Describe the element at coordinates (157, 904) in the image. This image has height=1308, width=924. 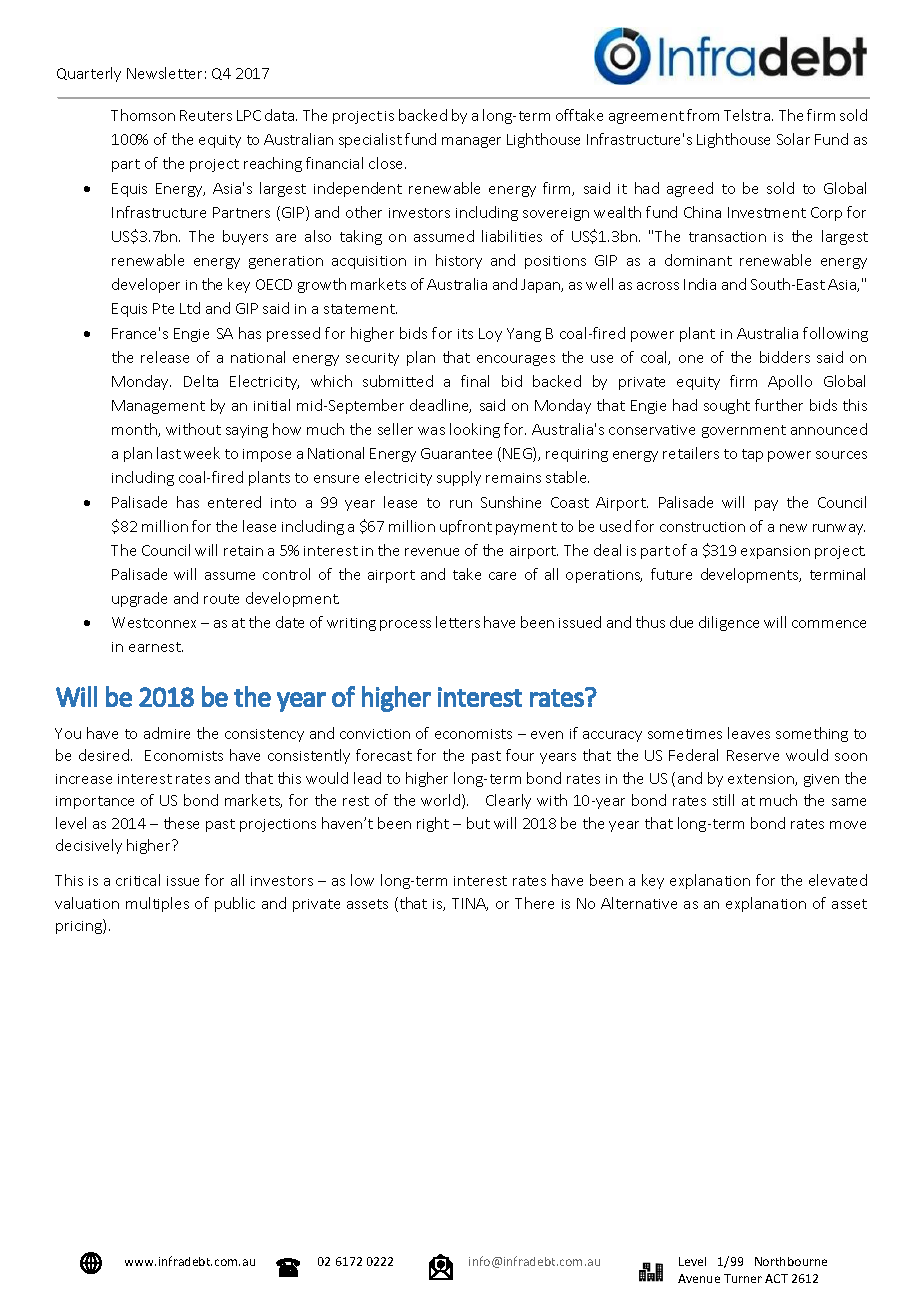
I see `multiples` at that location.
